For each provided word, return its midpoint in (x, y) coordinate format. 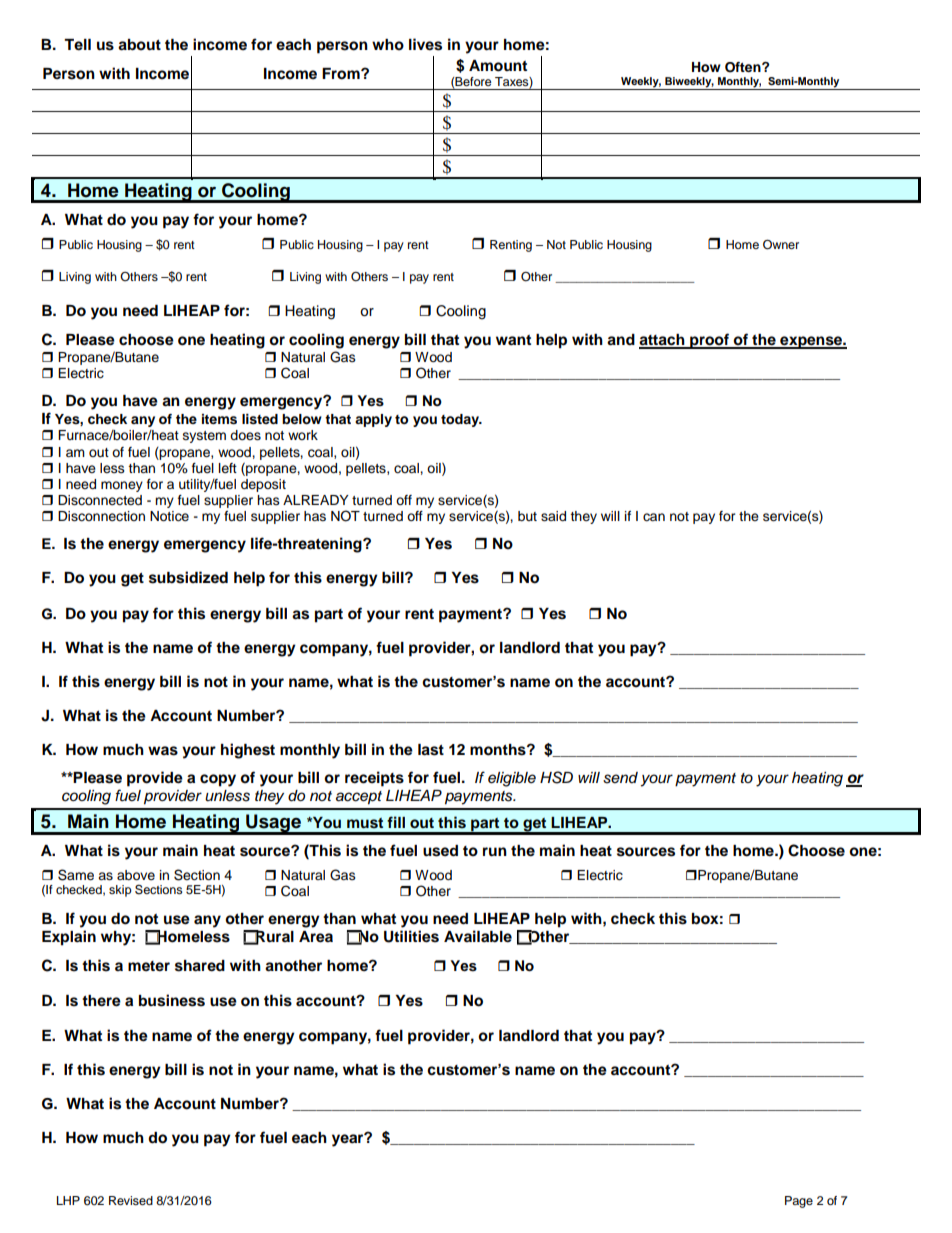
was (163, 751)
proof (709, 341)
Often (744, 67)
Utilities (411, 936)
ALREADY (316, 500)
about (139, 45)
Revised (131, 1200)
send (620, 778)
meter (149, 966)
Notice (169, 516)
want (513, 340)
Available (478, 936)
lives (425, 44)
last (431, 750)
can (654, 517)
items (219, 419)
